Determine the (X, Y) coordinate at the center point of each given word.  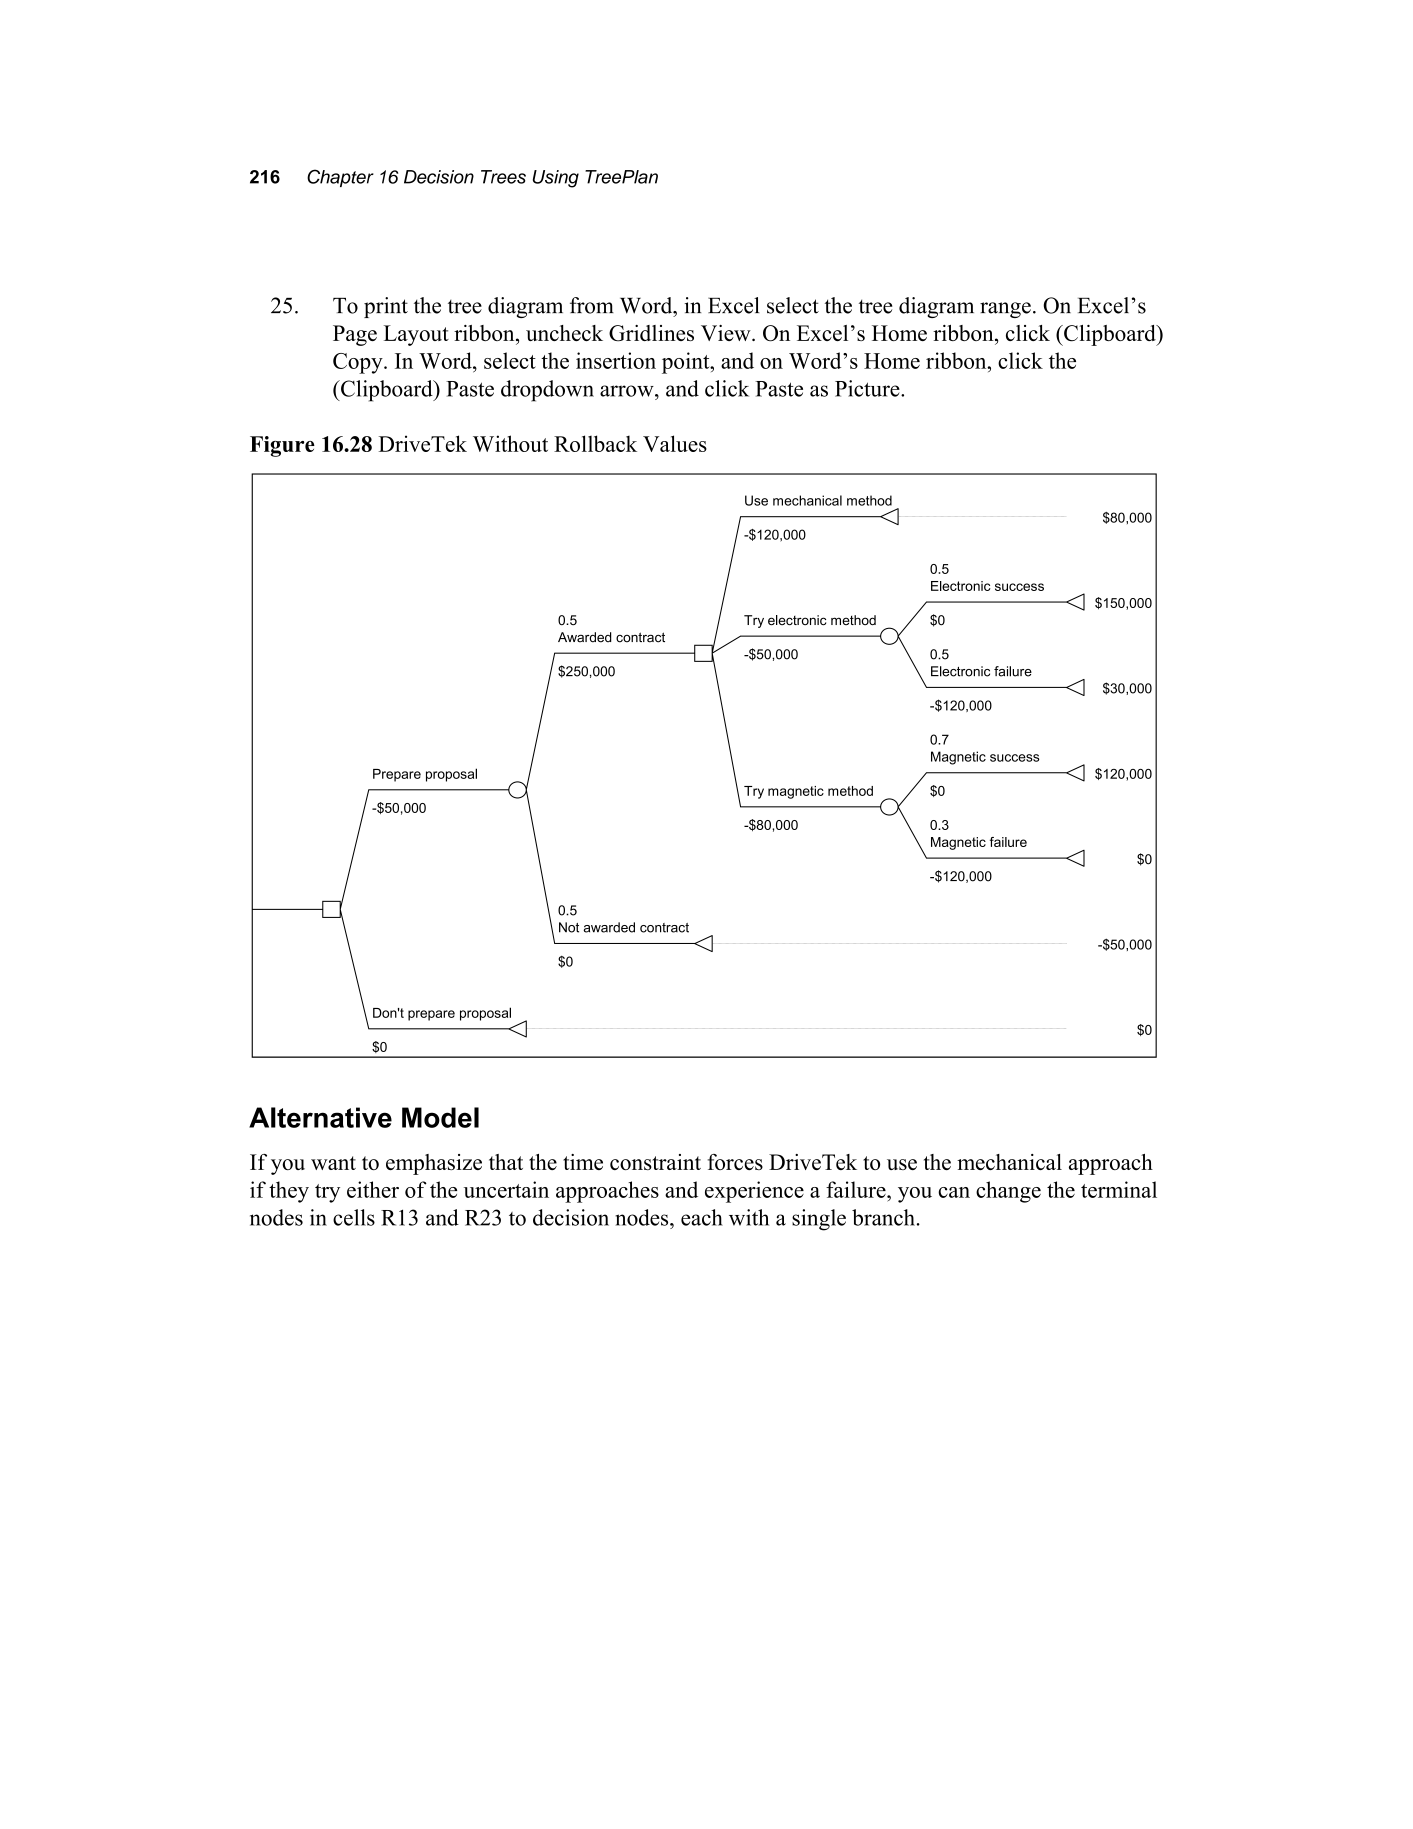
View (727, 333)
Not (569, 927)
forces (735, 1162)
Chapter (340, 178)
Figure (282, 446)
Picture (868, 388)
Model (440, 1117)
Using (556, 179)
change (1008, 1192)
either (373, 1189)
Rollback (595, 443)
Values (675, 443)
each (702, 1217)
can (954, 1192)
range (1005, 310)
